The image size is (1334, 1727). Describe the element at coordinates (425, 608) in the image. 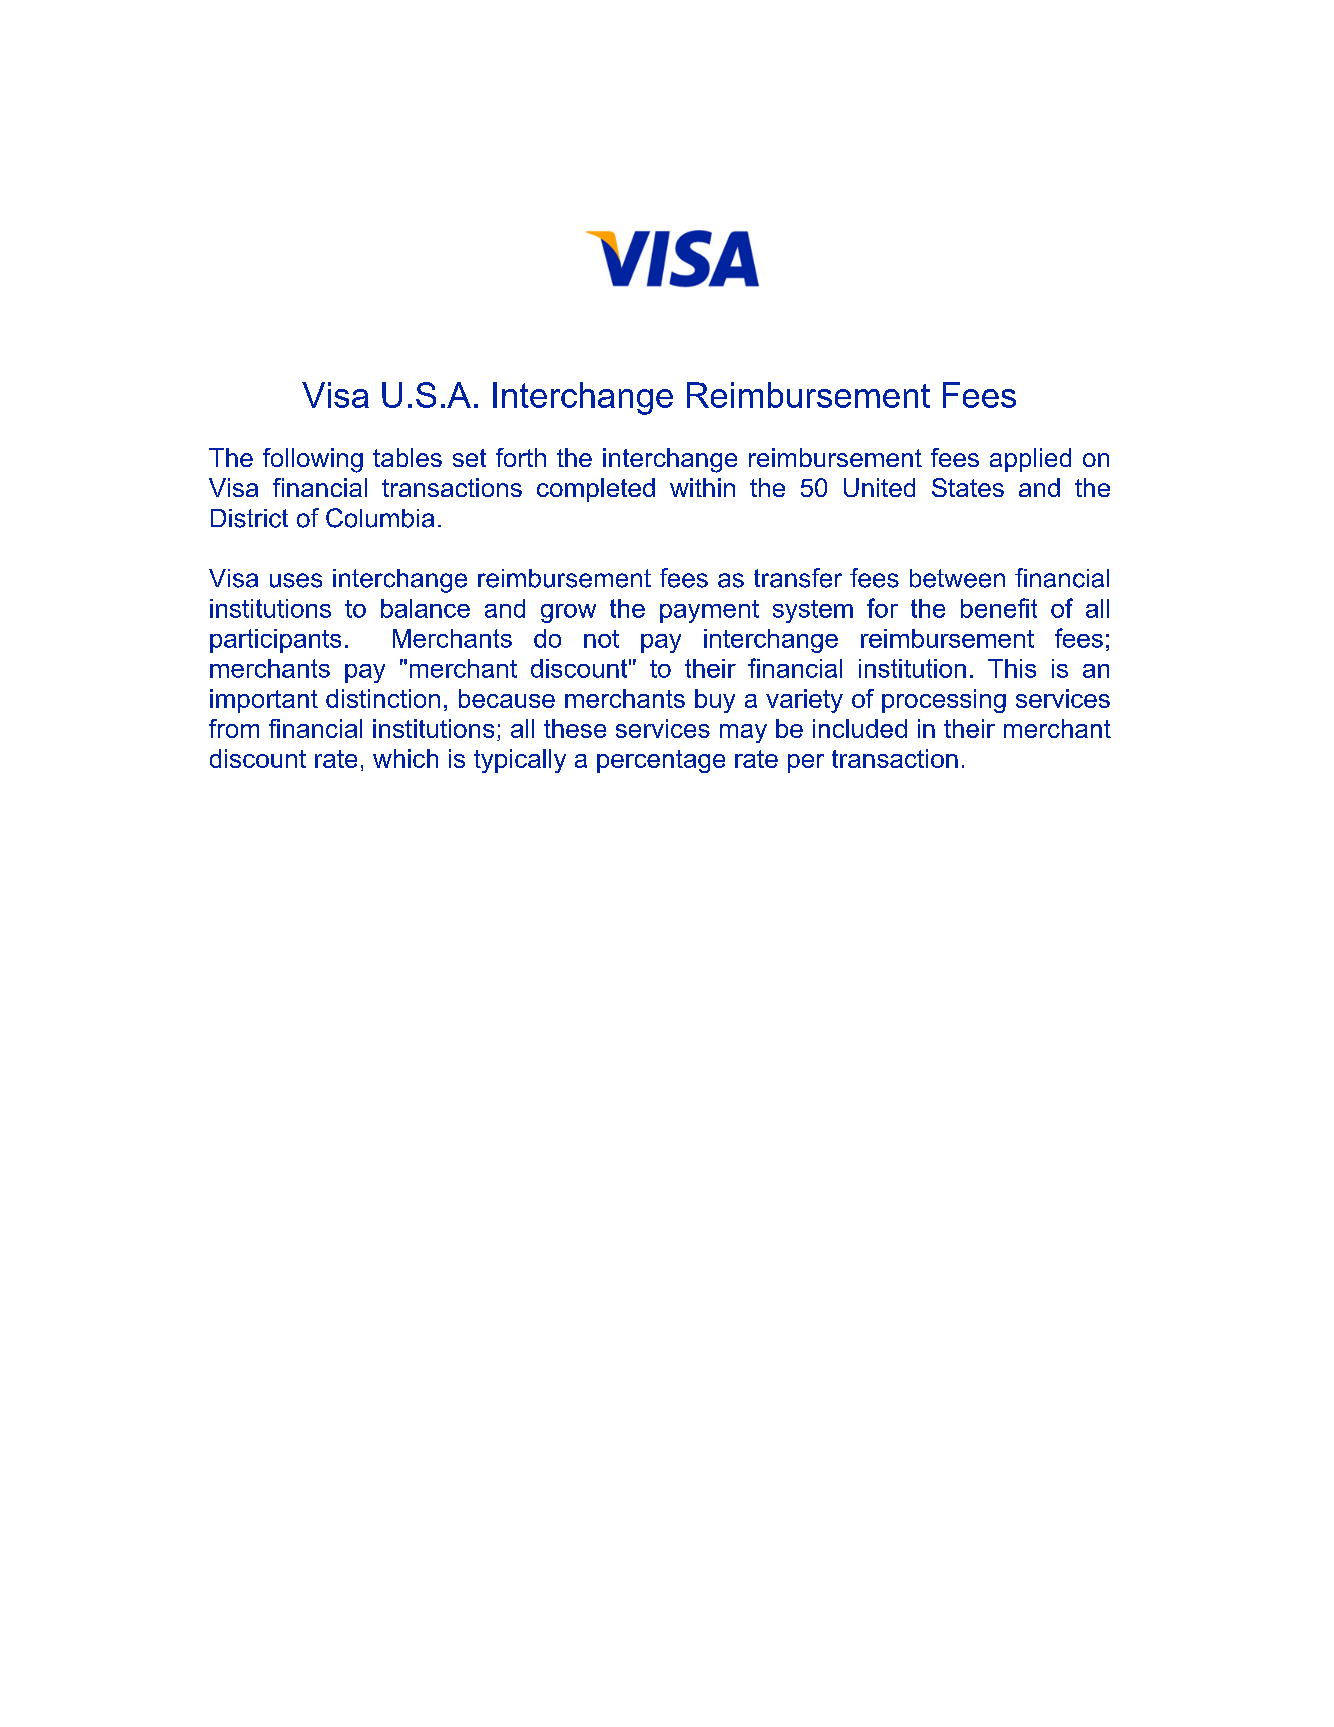

I see `balance` at that location.
